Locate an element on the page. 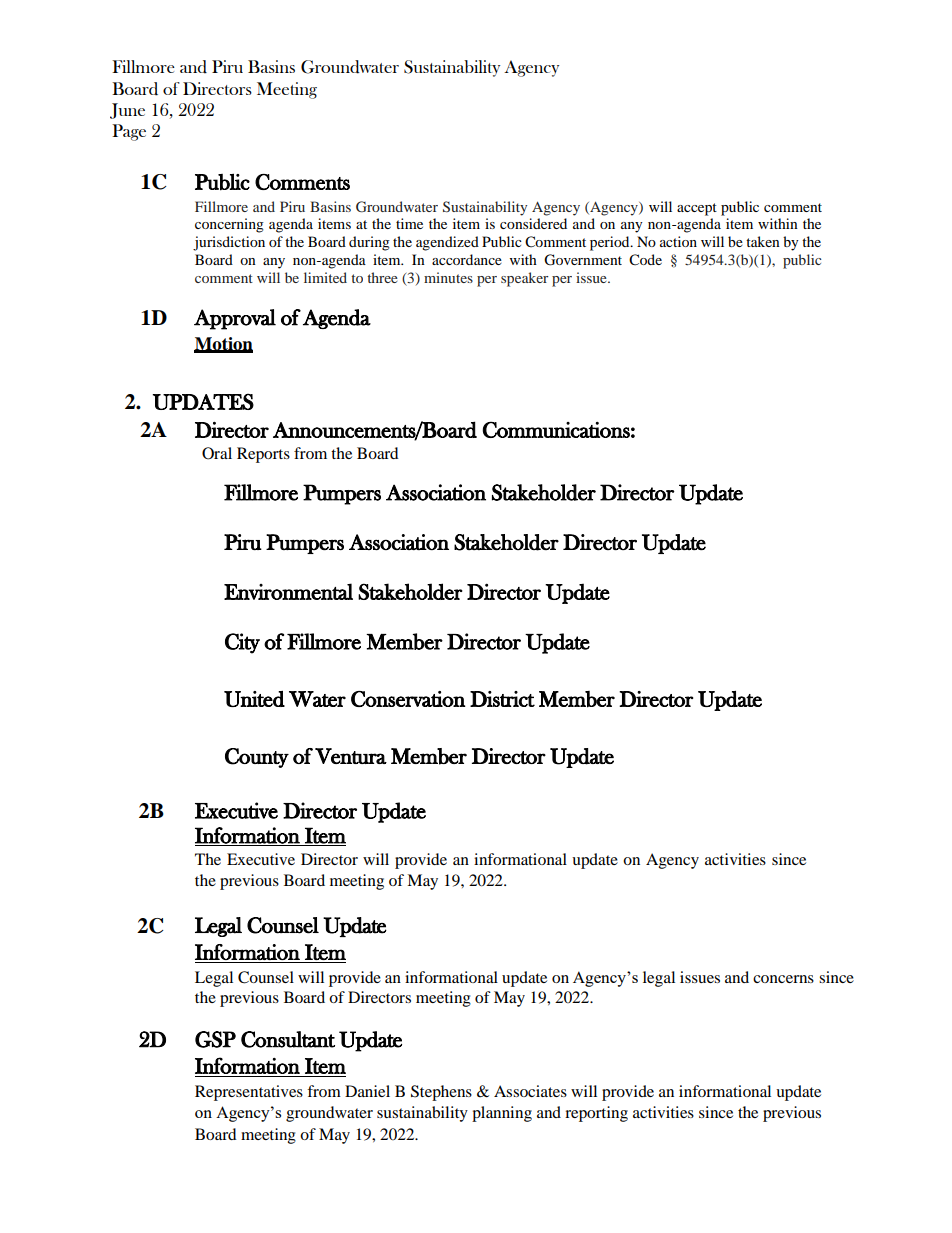 The width and height of the image is (952, 1233). Oral is located at coordinates (217, 453).
